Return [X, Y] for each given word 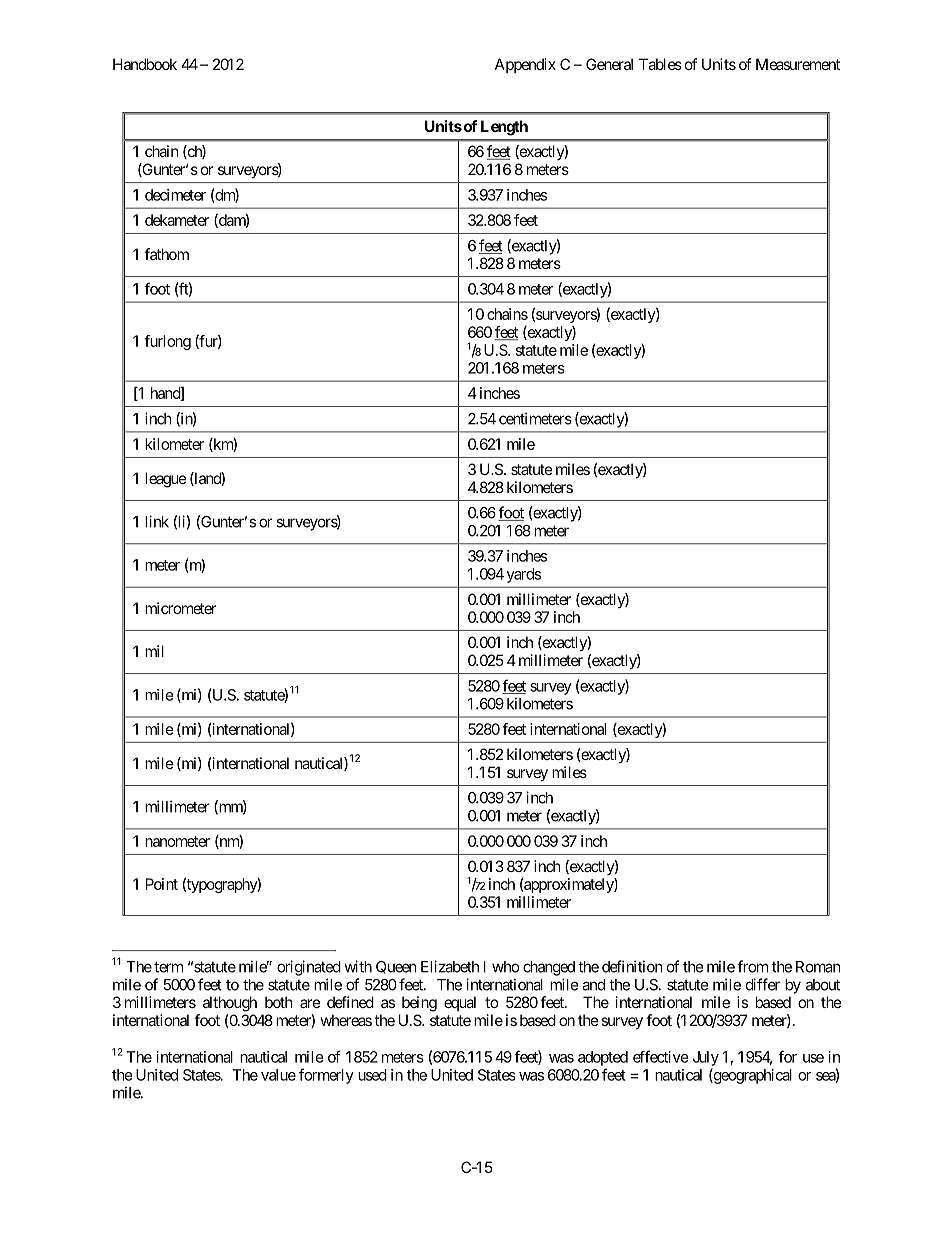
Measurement [798, 64]
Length [504, 128]
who [505, 967]
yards [524, 575]
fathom [166, 254]
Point [162, 884]
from [752, 966]
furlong [167, 342]
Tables [660, 64]
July [706, 1058]
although [230, 1004]
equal [460, 1003]
